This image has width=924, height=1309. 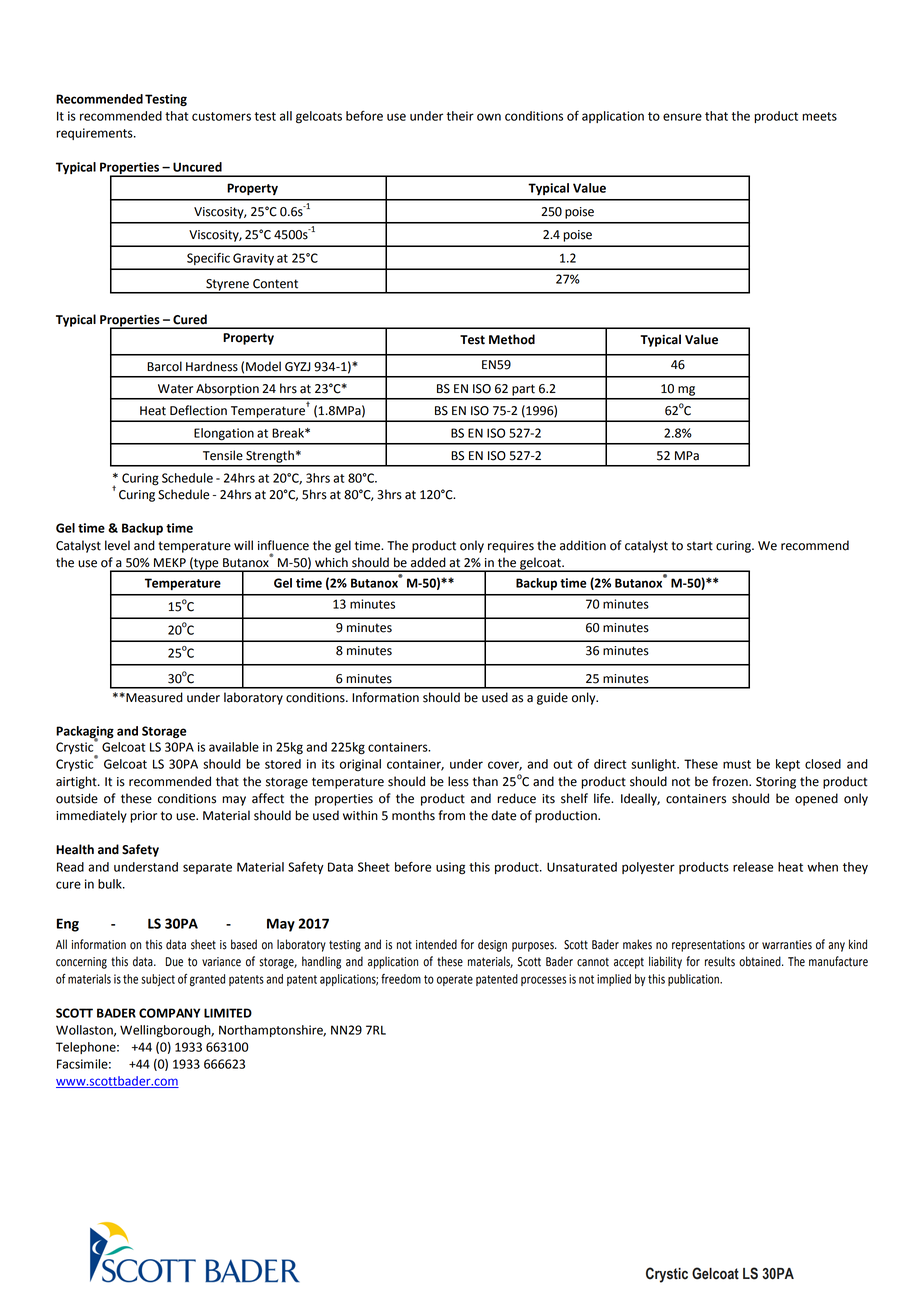 I want to click on less, so click(x=458, y=781).
